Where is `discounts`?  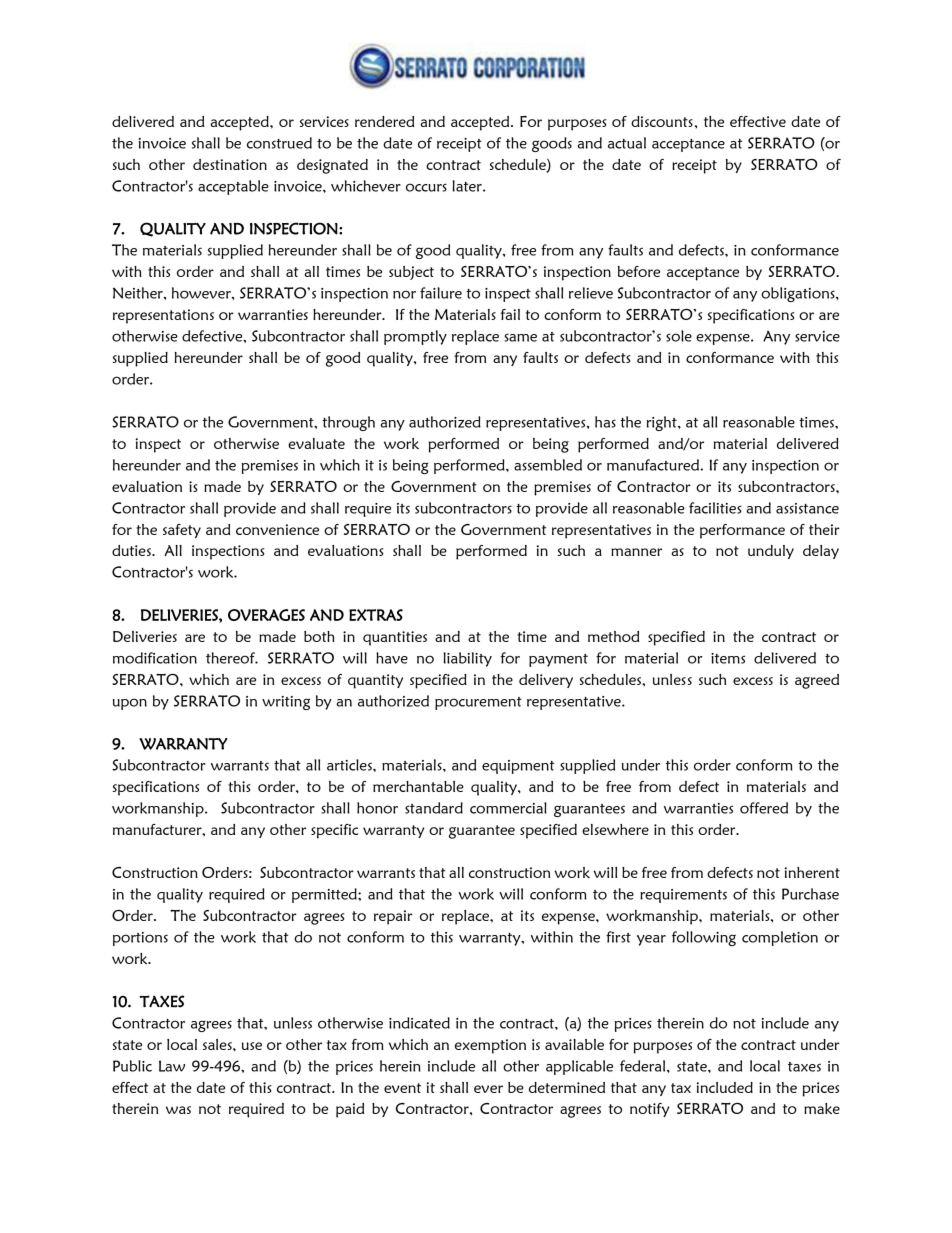 discounts is located at coordinates (662, 121).
